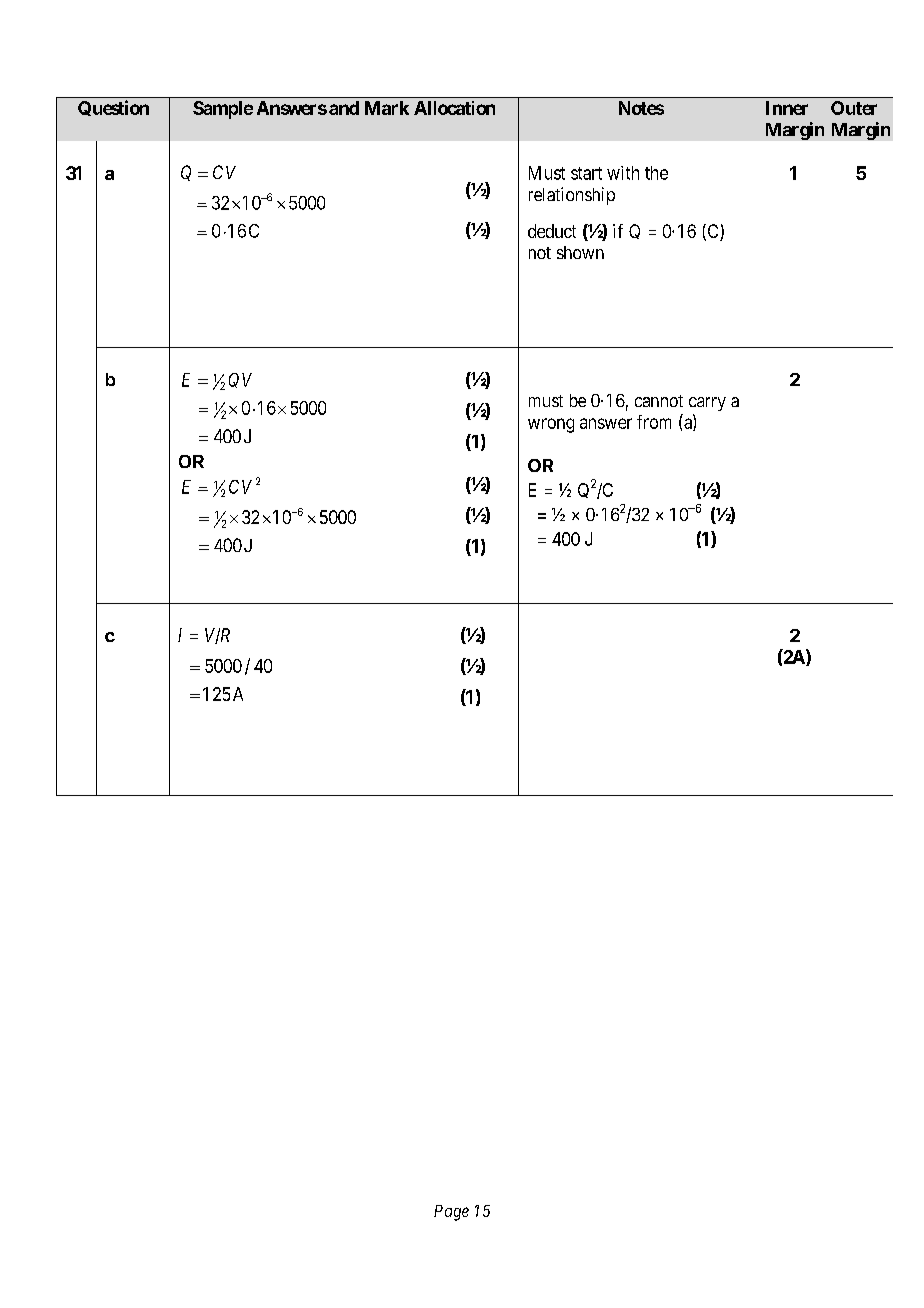 This page has height=1308, width=924. Describe the element at coordinates (113, 108) in the page. I see `Question` at that location.
